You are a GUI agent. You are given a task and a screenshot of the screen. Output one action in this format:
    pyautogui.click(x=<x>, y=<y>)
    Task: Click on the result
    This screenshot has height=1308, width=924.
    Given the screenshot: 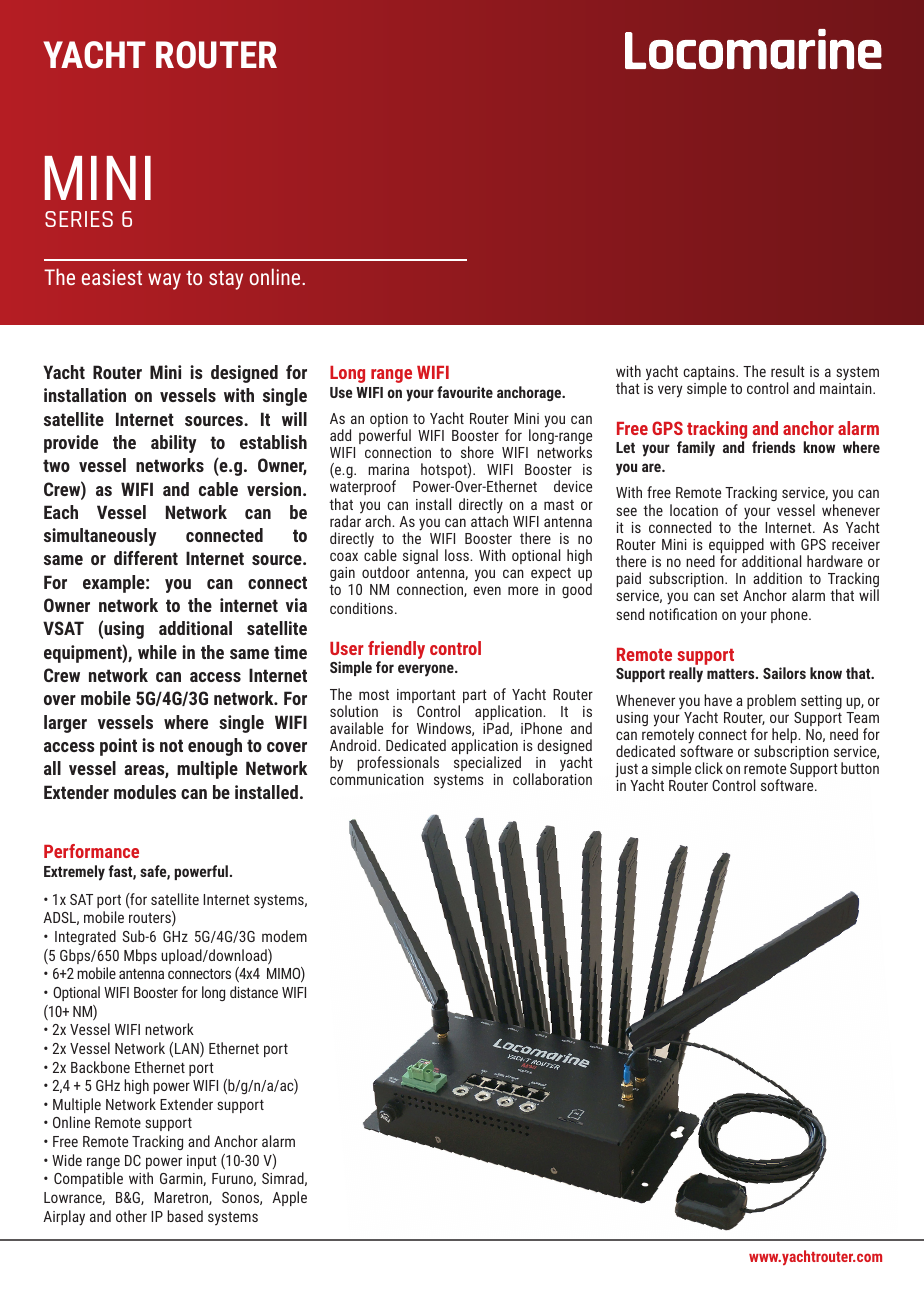 What is the action you would take?
    pyautogui.click(x=788, y=371)
